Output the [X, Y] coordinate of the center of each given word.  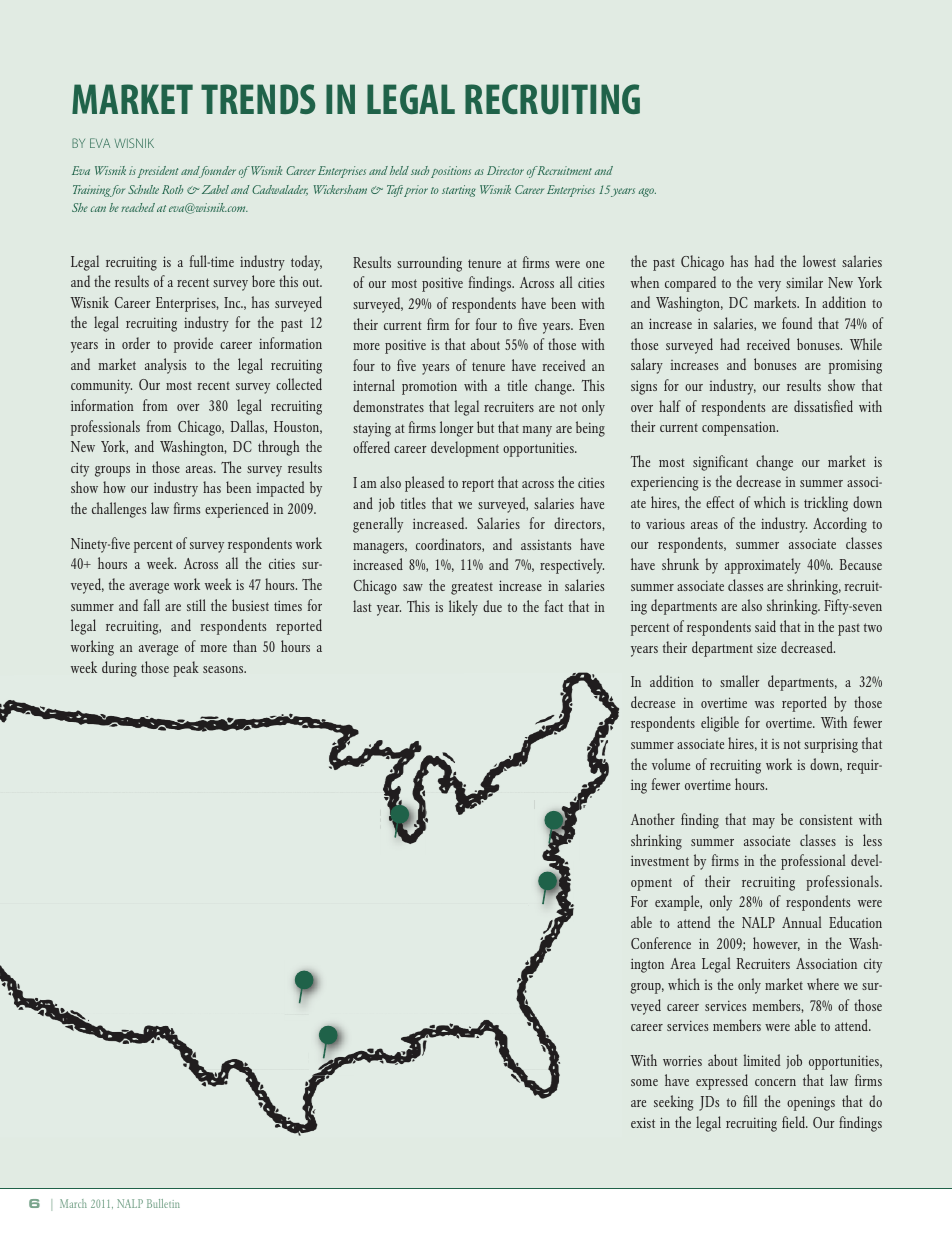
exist [643, 1122]
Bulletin [163, 1203]
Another [653, 819]
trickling [826, 504]
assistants [546, 544]
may [763, 823]
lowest [819, 261]
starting [459, 191]
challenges [119, 510]
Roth [172, 189]
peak [186, 669]
